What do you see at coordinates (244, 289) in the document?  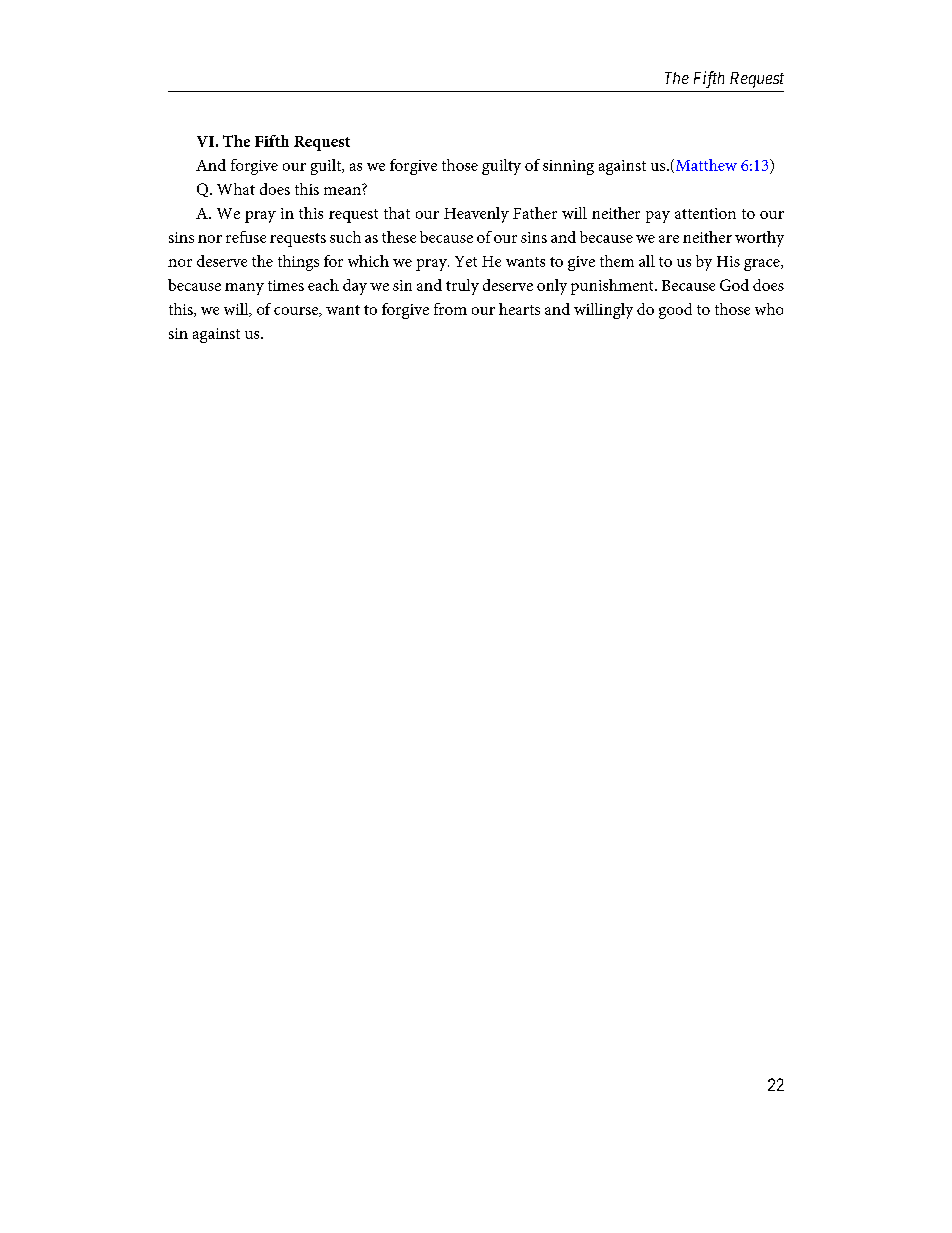 I see `many` at bounding box center [244, 289].
